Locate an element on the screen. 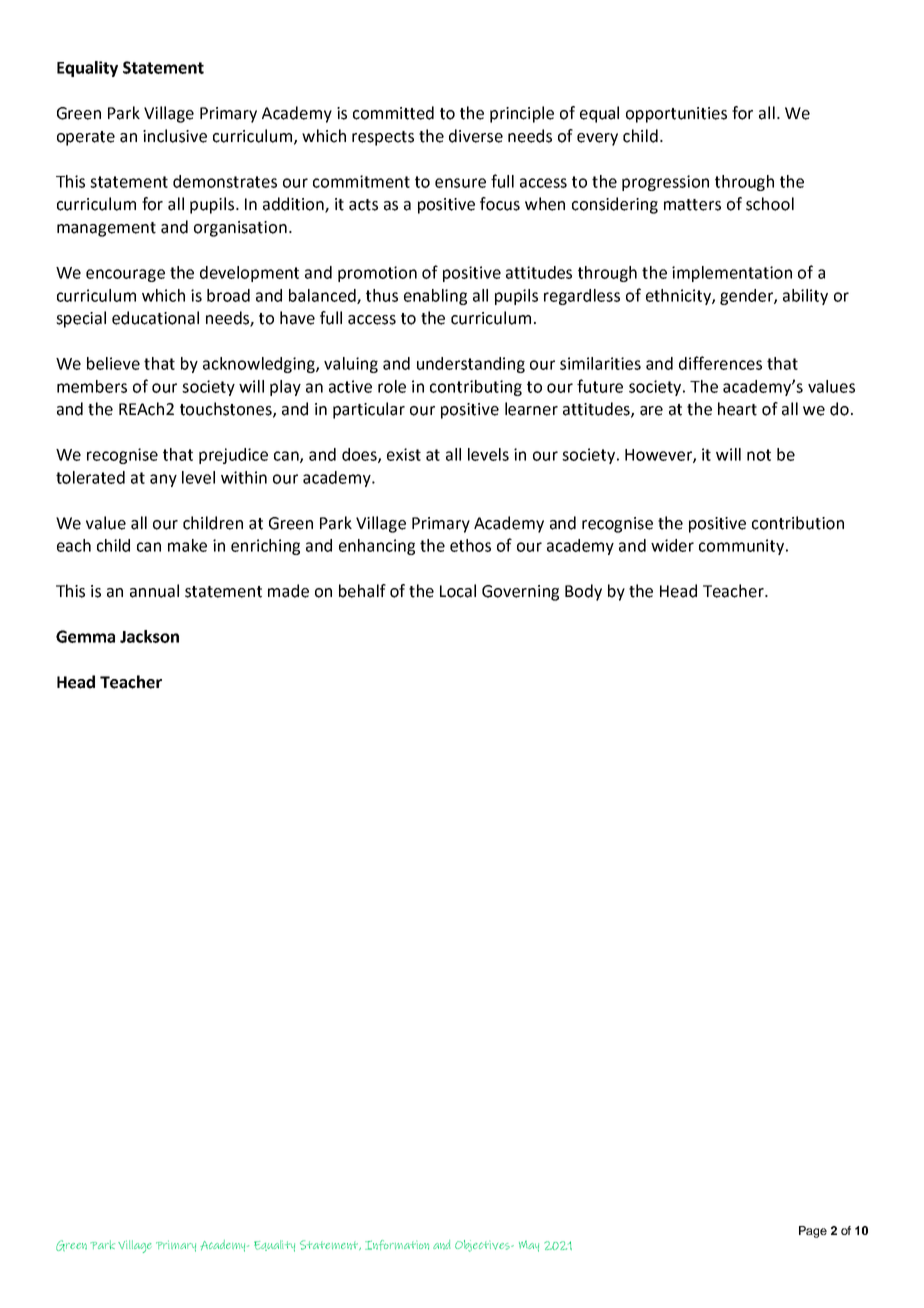  Information is located at coordinates (397, 1245).
